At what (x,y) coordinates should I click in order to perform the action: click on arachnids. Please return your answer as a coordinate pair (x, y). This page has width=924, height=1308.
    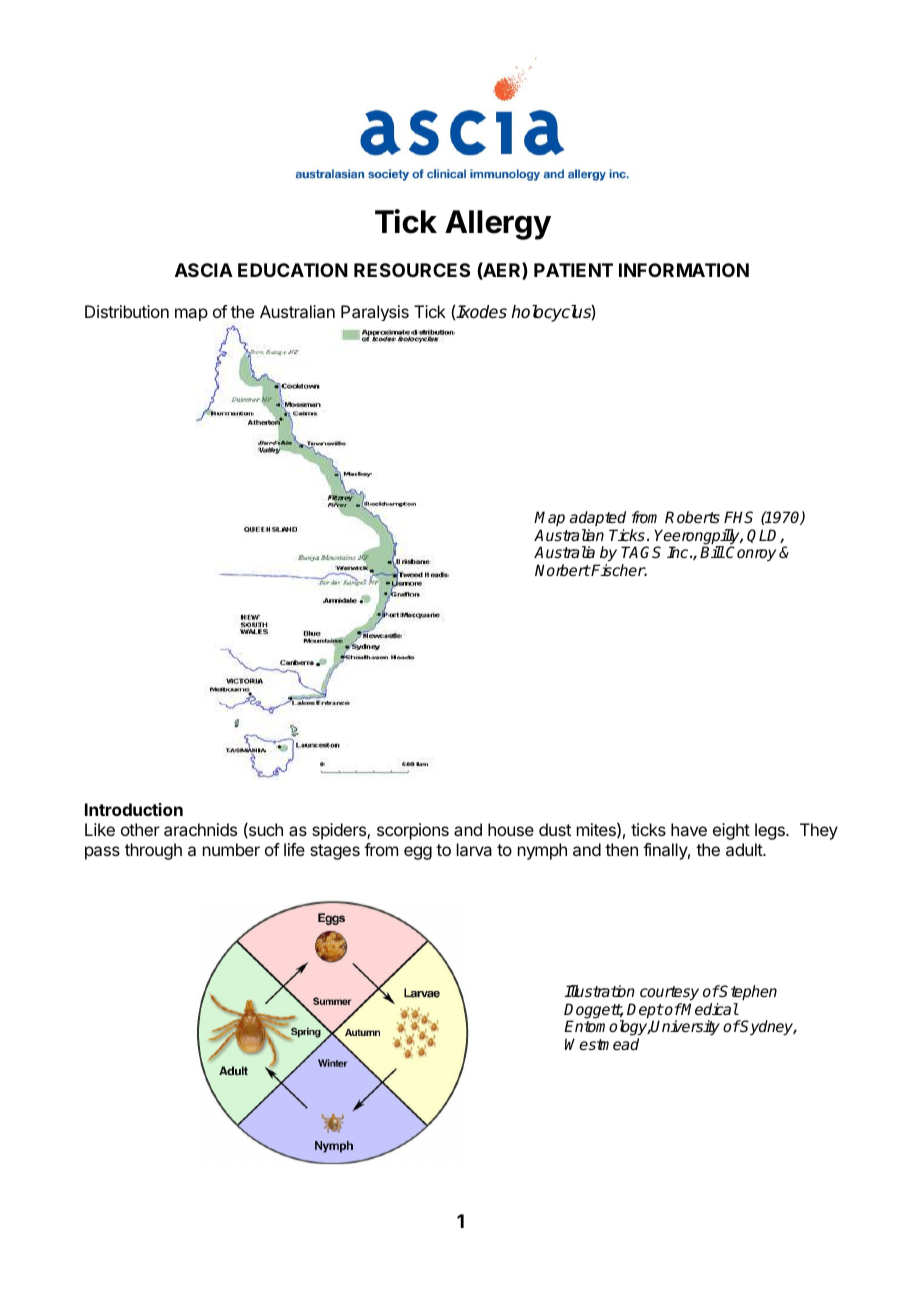
    Looking at the image, I should click on (200, 829).
